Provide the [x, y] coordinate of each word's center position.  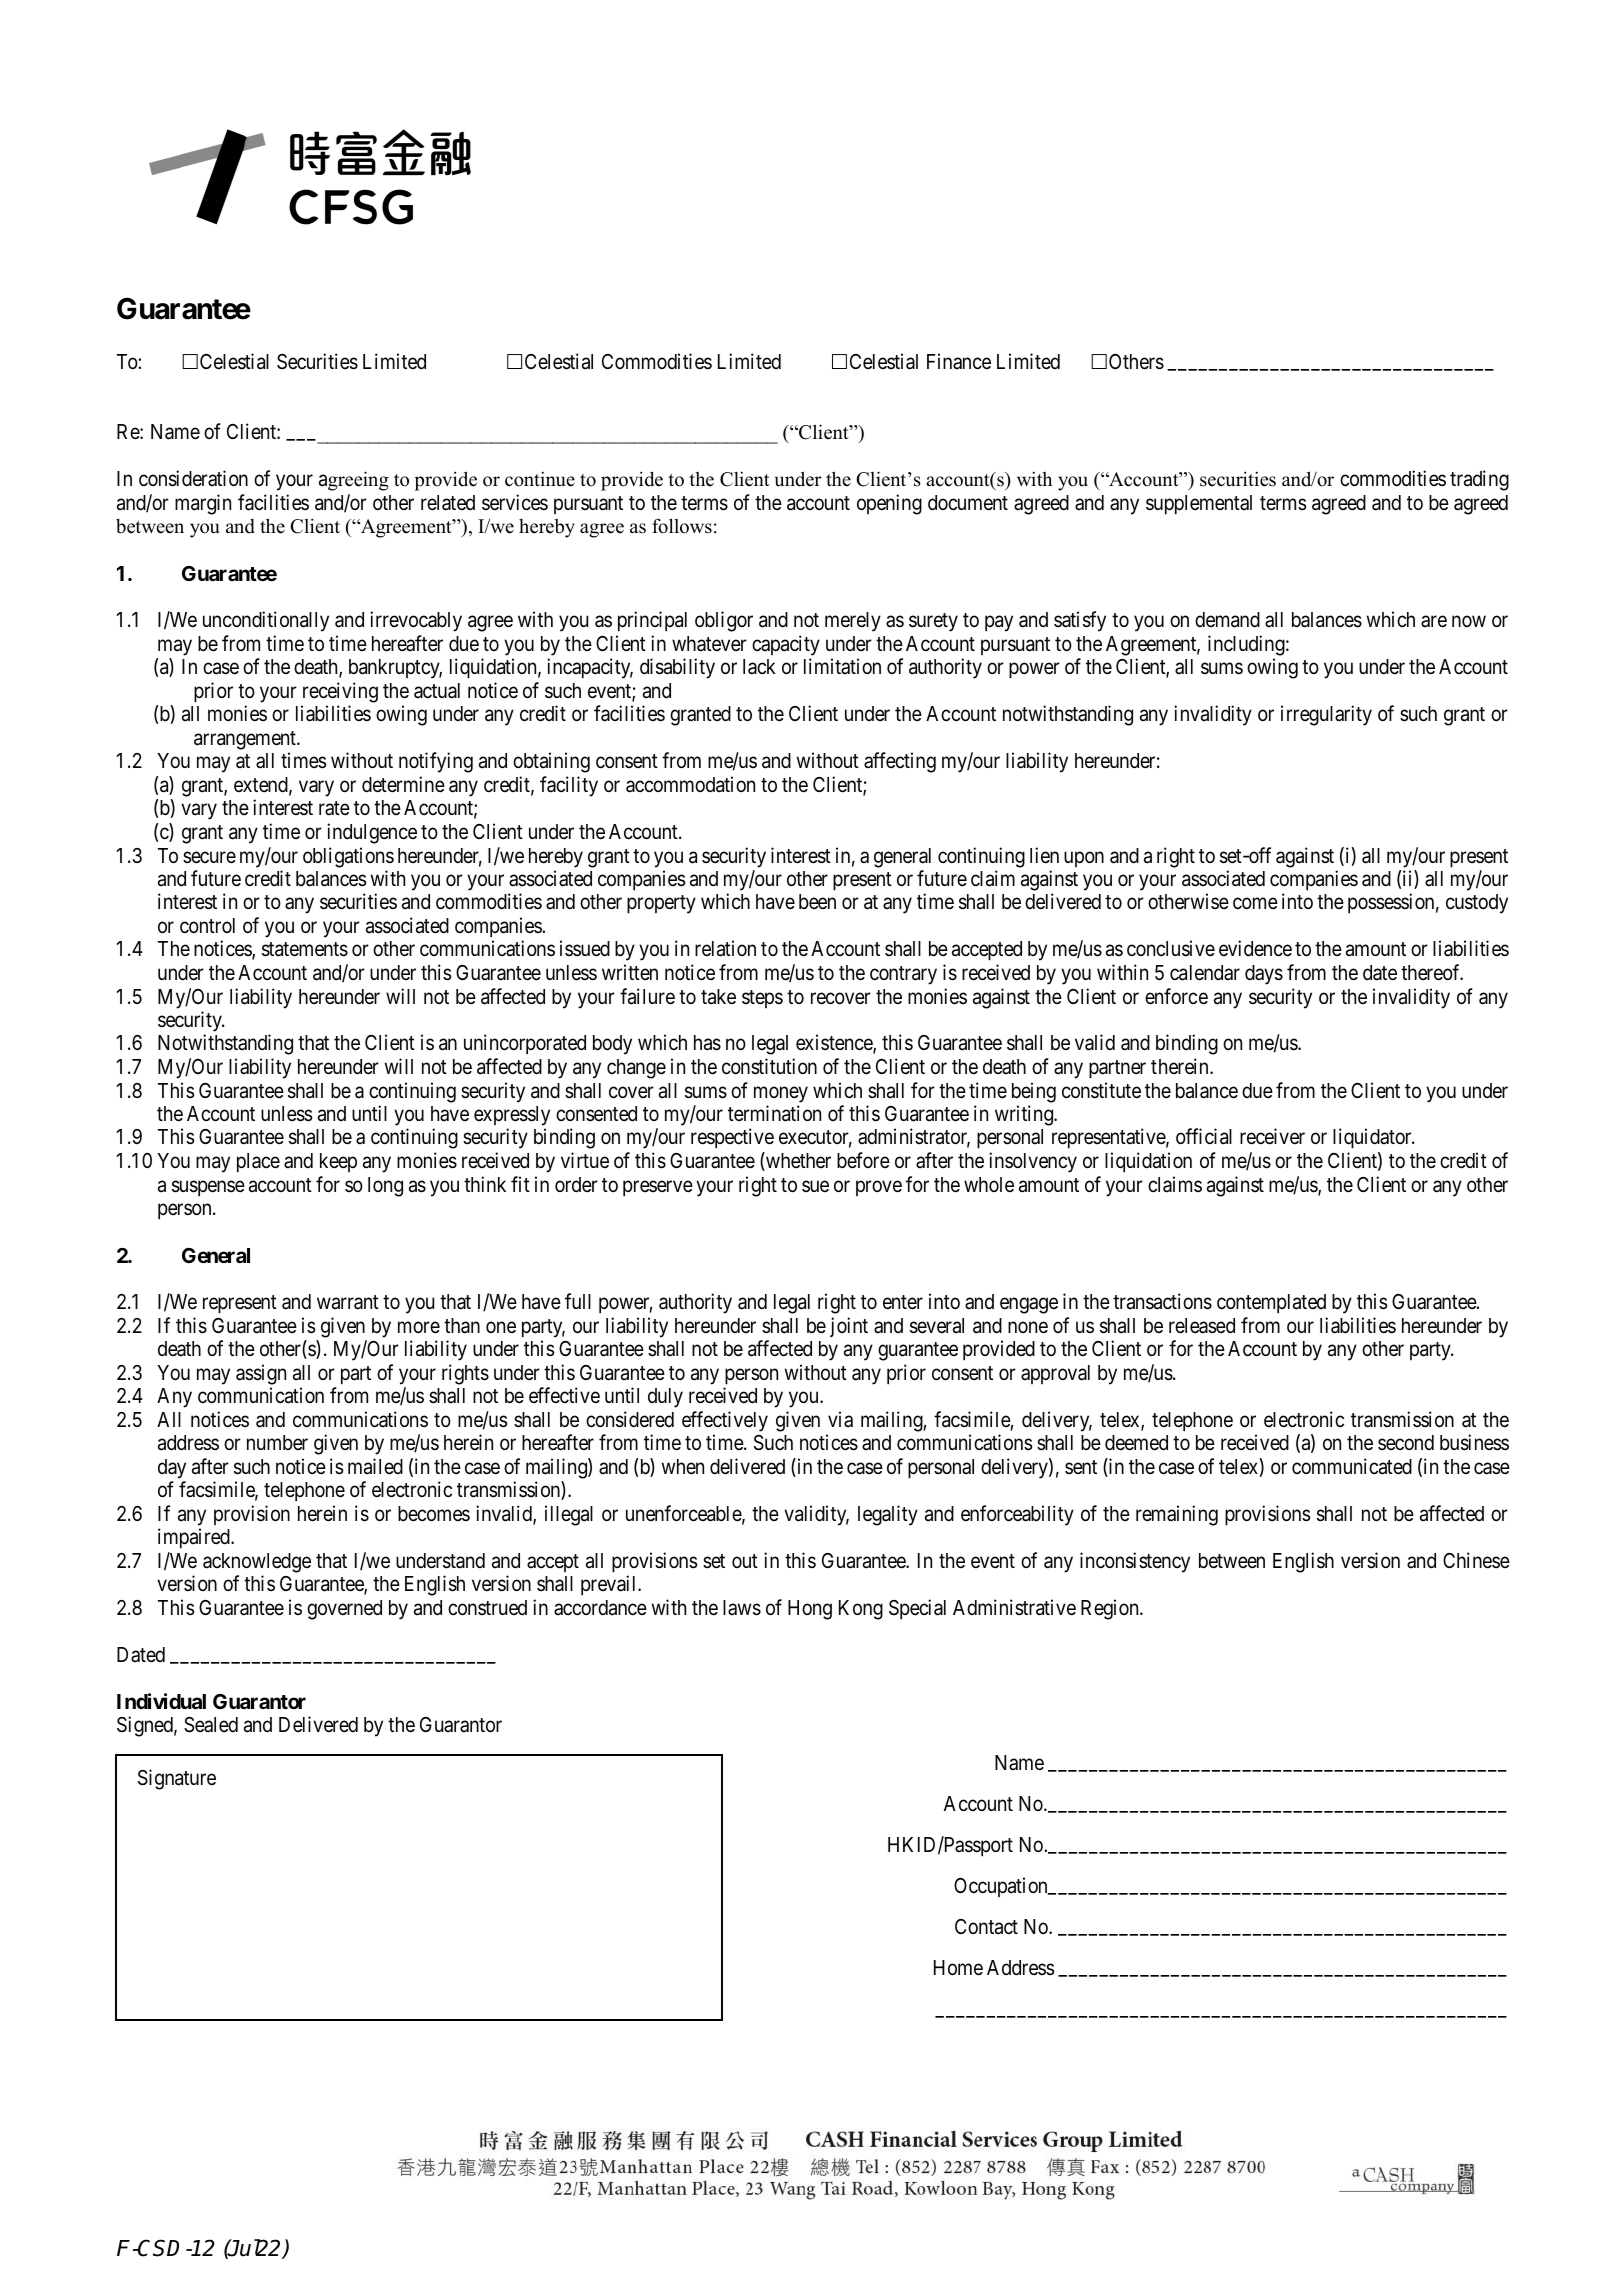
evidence [1255, 948]
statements [305, 950]
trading [1479, 480]
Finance [959, 361]
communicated [1352, 1466]
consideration [193, 478]
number [277, 1443]
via [840, 1419]
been [817, 902]
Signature [177, 1779]
